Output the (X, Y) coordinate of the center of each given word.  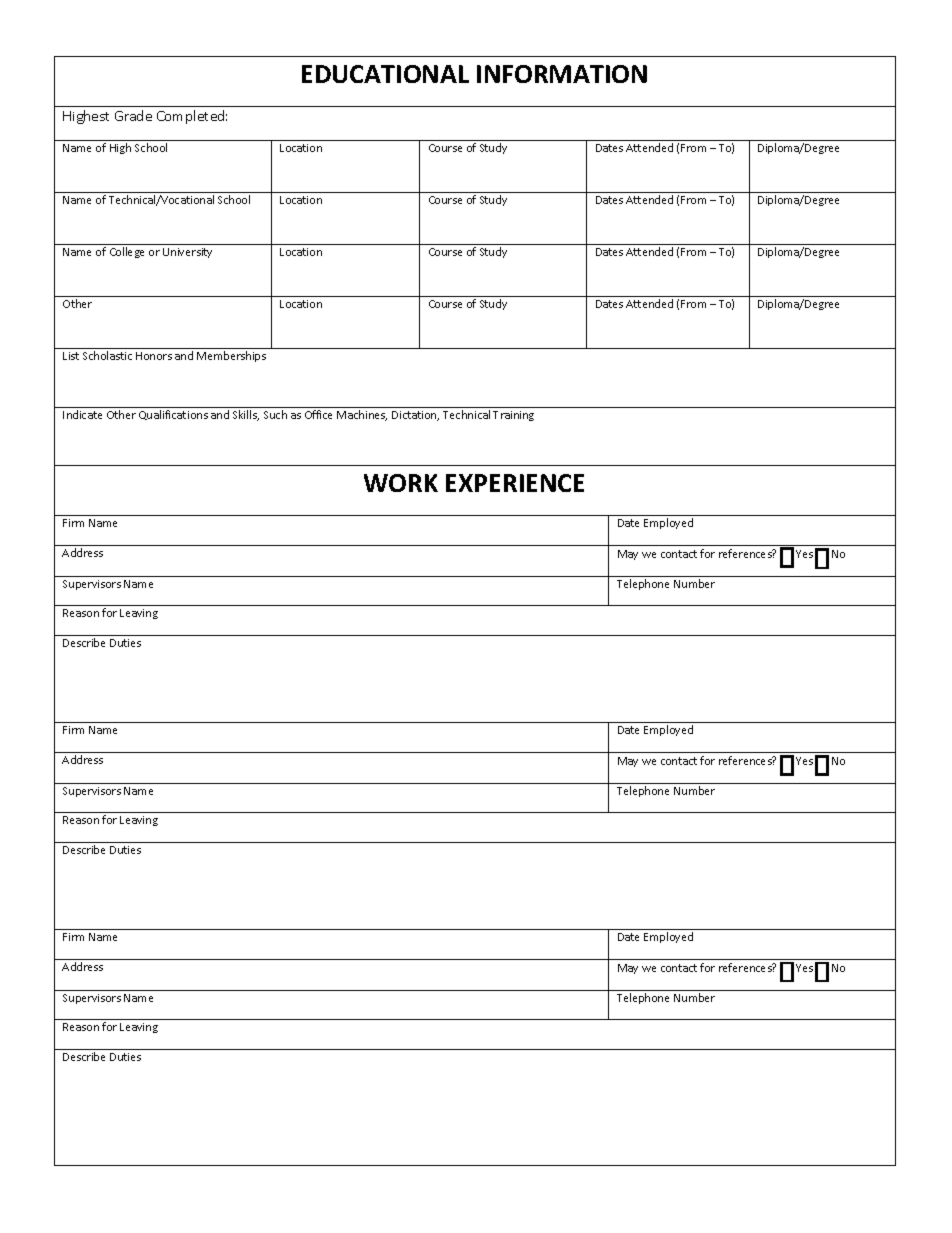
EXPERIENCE (515, 483)
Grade (133, 115)
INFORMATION (562, 74)
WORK (401, 483)
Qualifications (173, 415)
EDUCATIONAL (385, 74)
